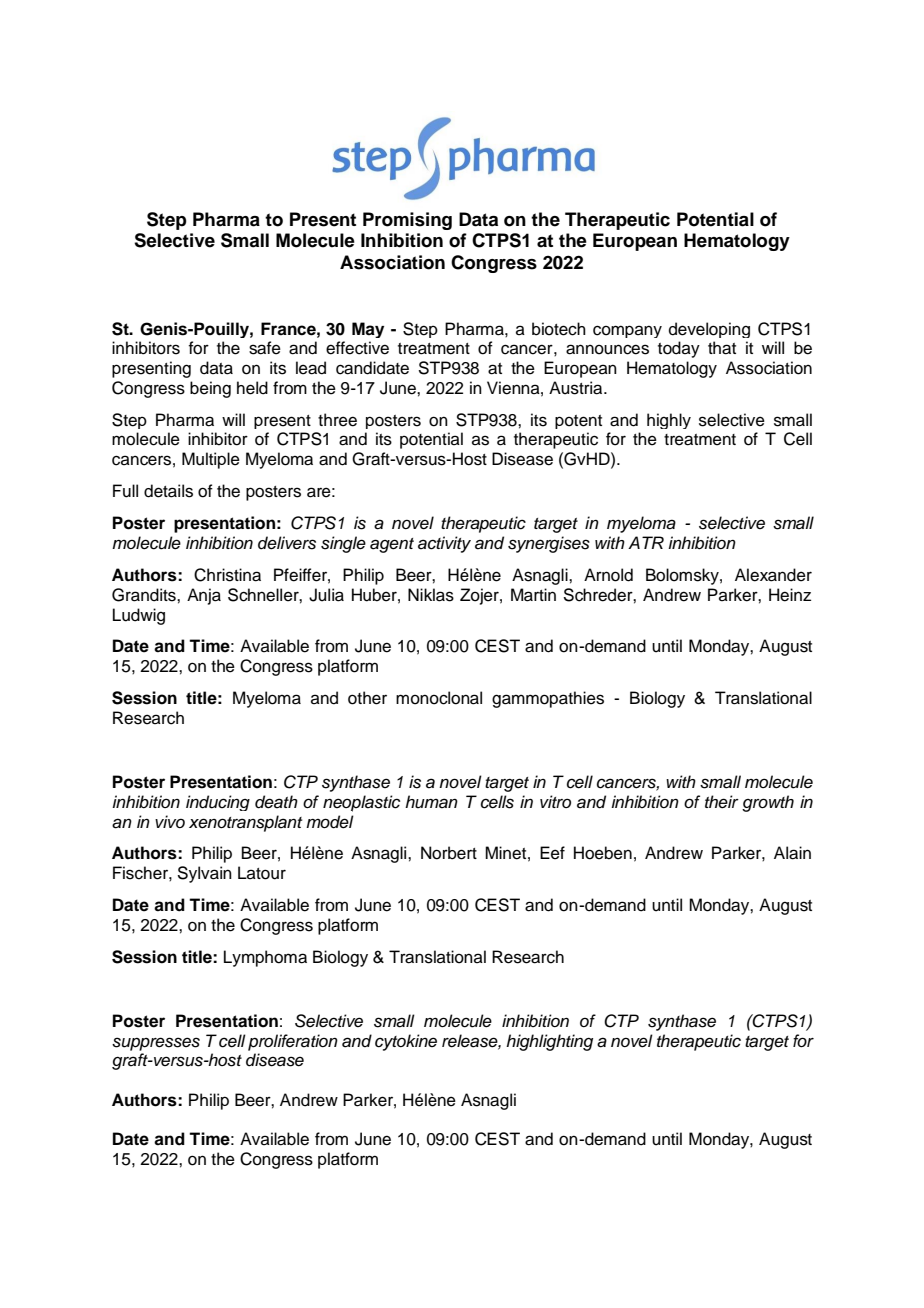  What do you see at coordinates (156, 1044) in the document?
I see `suppresses` at bounding box center [156, 1044].
